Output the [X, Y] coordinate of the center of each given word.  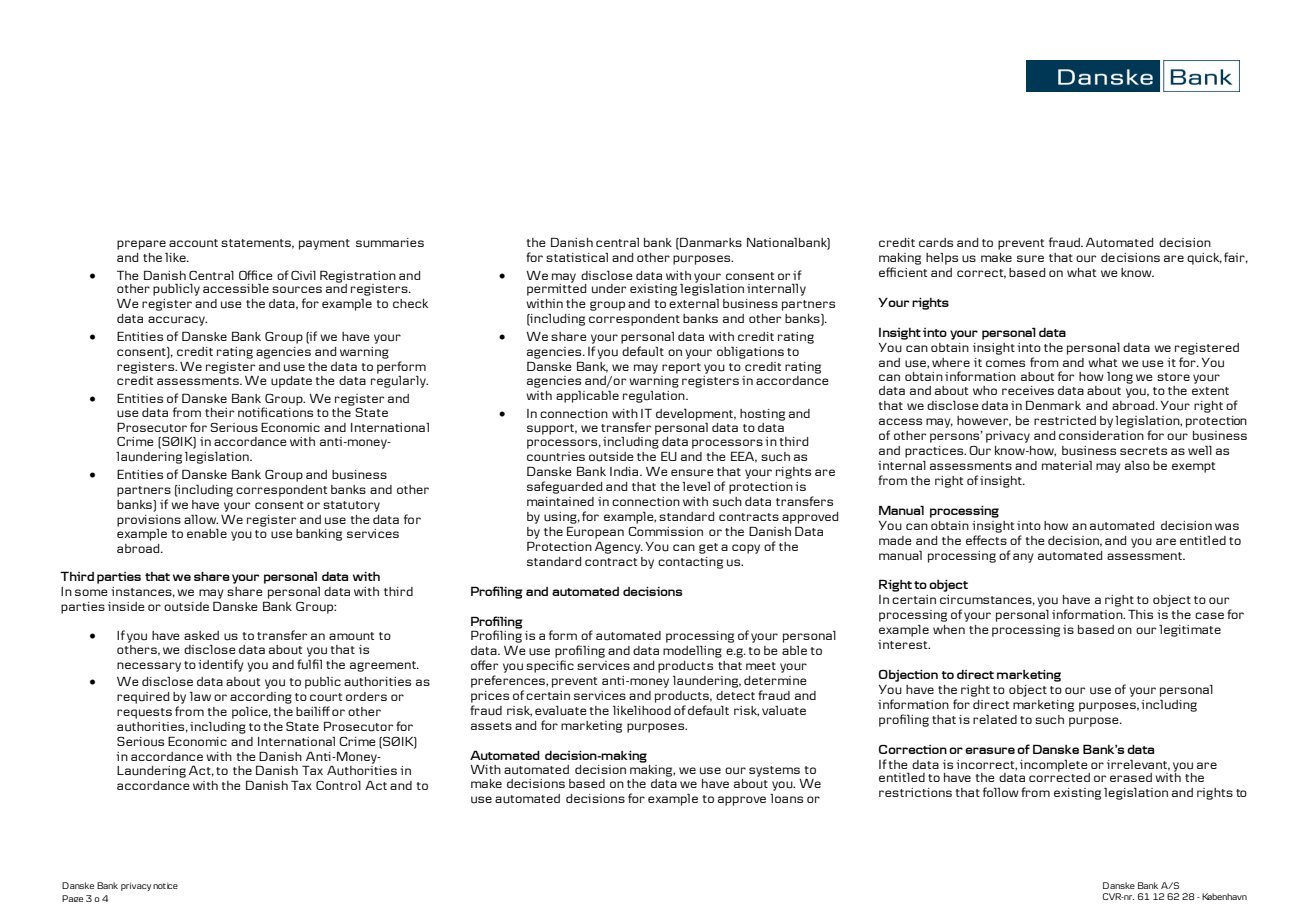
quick [1204, 259]
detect [735, 695]
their [219, 412]
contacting [690, 563]
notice [165, 885]
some [91, 592]
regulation [655, 396]
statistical [577, 257]
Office [256, 275]
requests [144, 713]
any [1023, 558]
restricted [1065, 420]
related [995, 719]
